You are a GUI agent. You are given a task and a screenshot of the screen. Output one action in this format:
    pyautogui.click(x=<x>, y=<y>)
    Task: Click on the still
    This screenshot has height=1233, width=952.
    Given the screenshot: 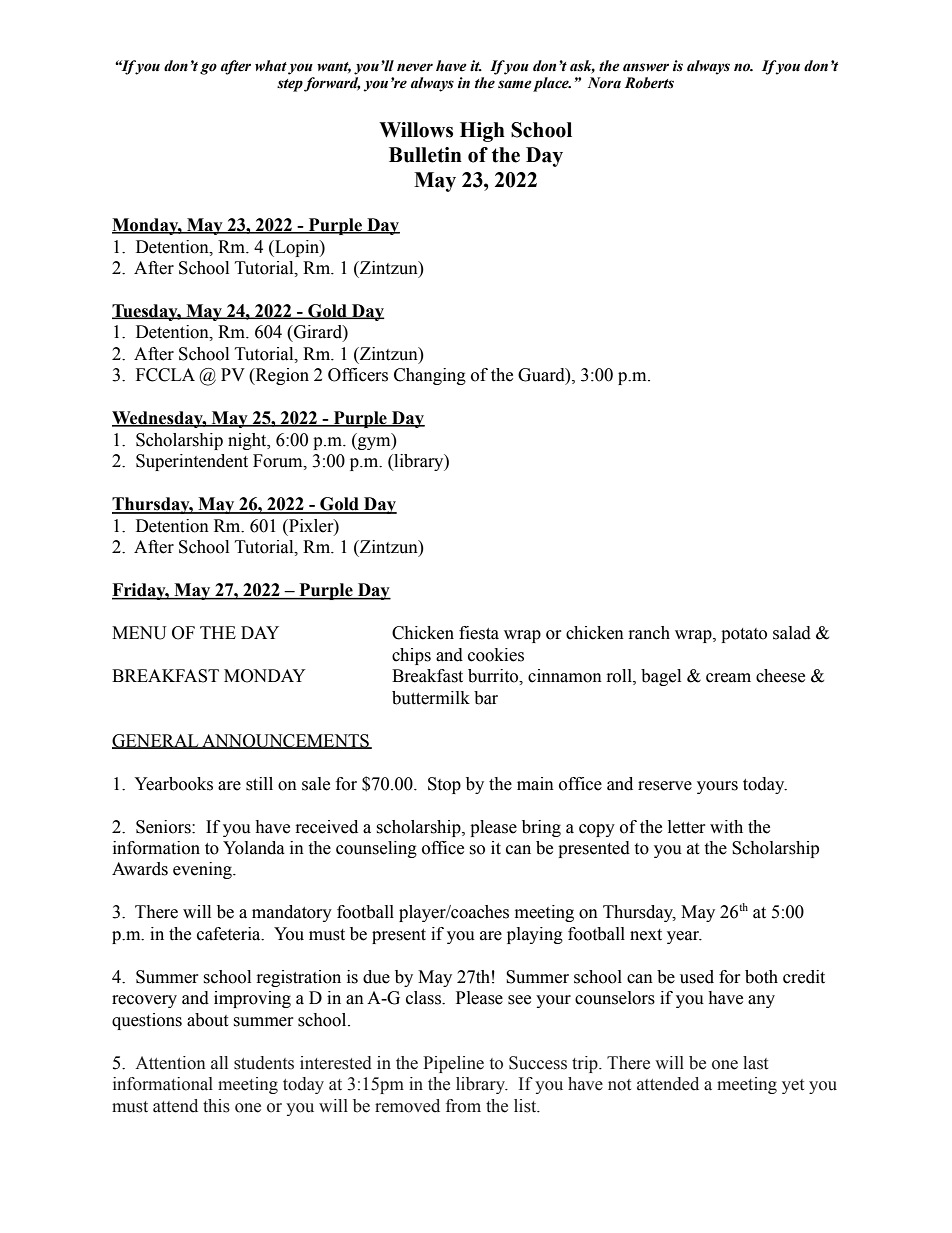 What is the action you would take?
    pyautogui.click(x=259, y=784)
